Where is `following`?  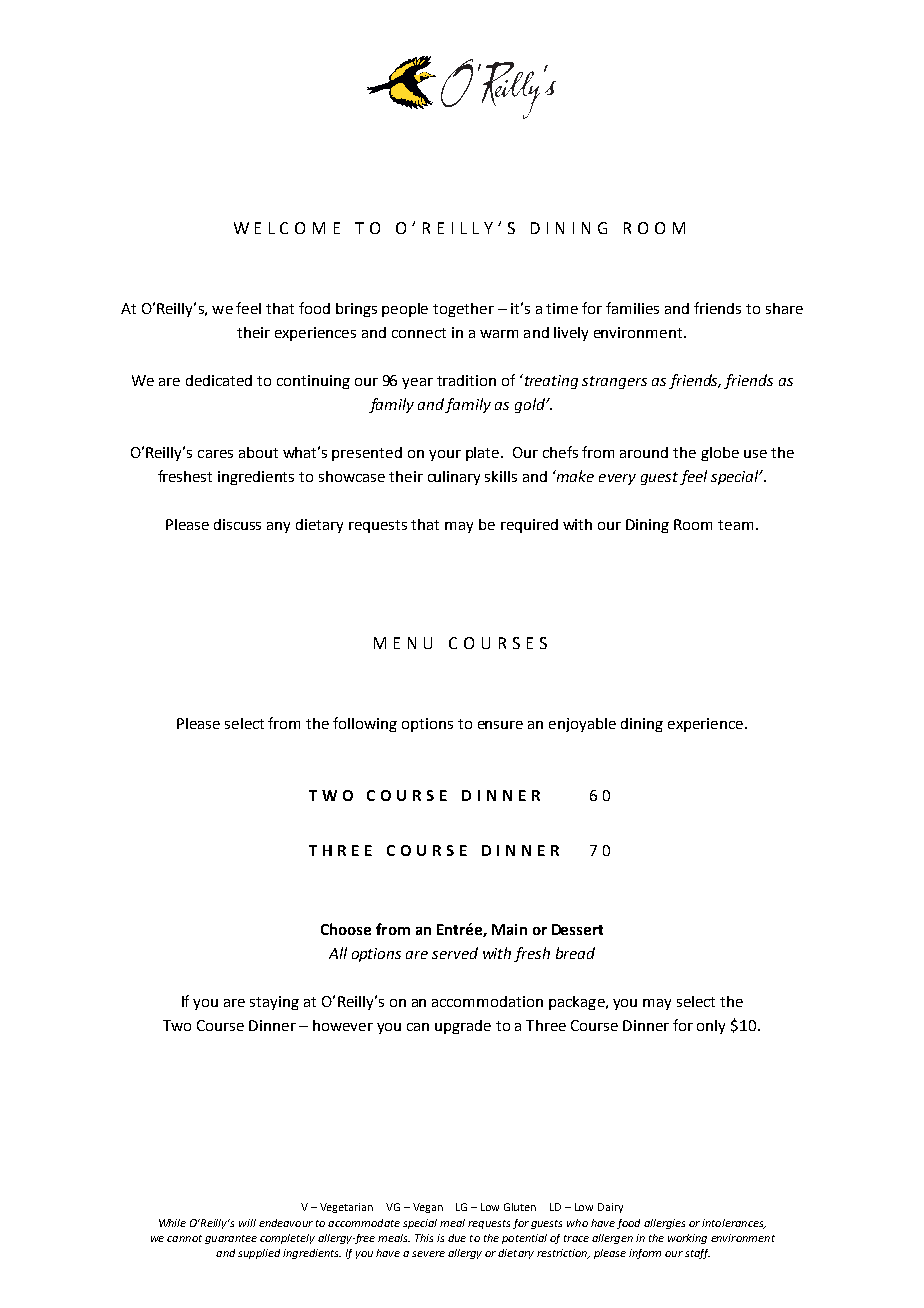 following is located at coordinates (365, 724).
